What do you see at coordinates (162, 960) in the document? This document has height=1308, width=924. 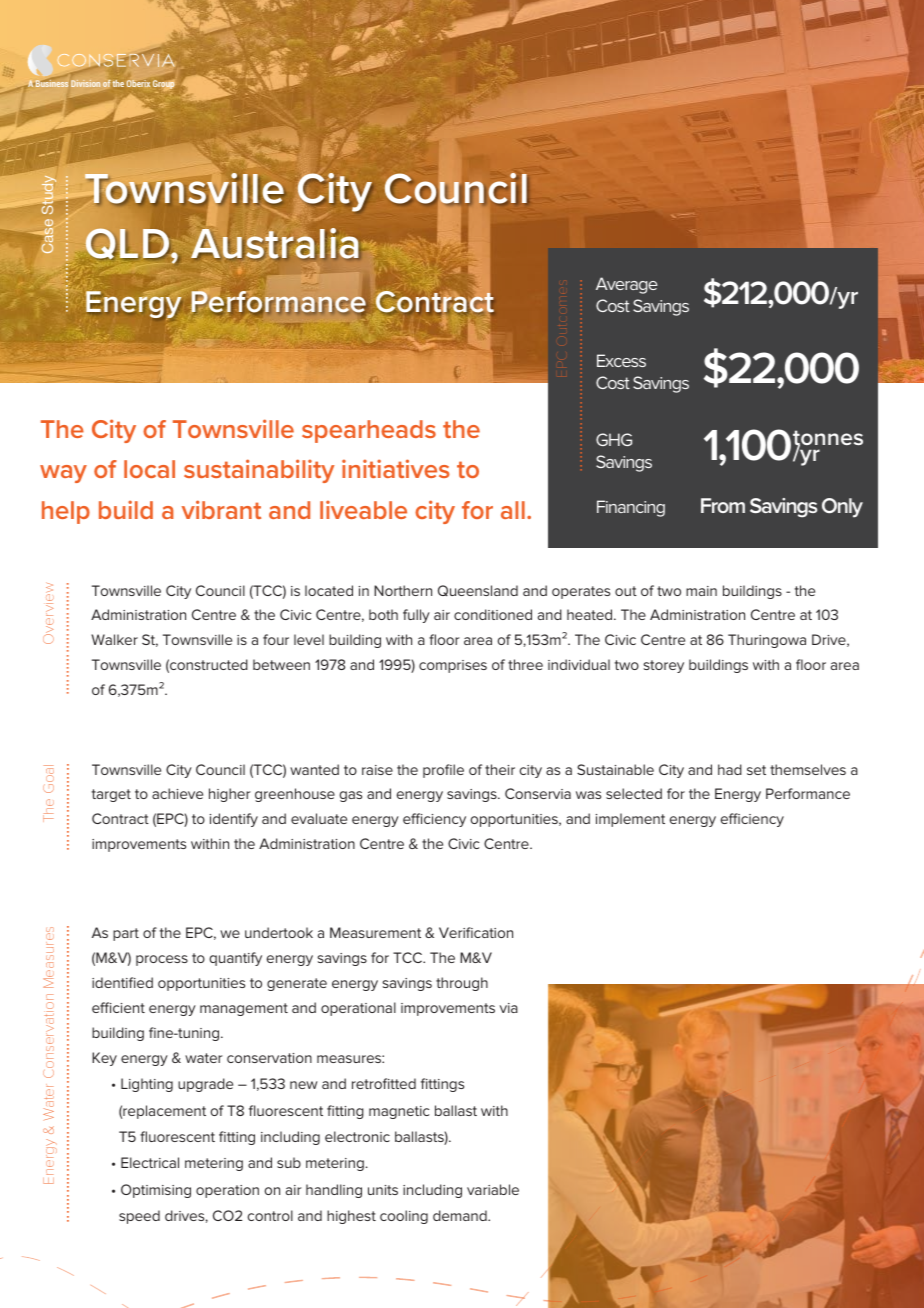 I see `process` at bounding box center [162, 960].
